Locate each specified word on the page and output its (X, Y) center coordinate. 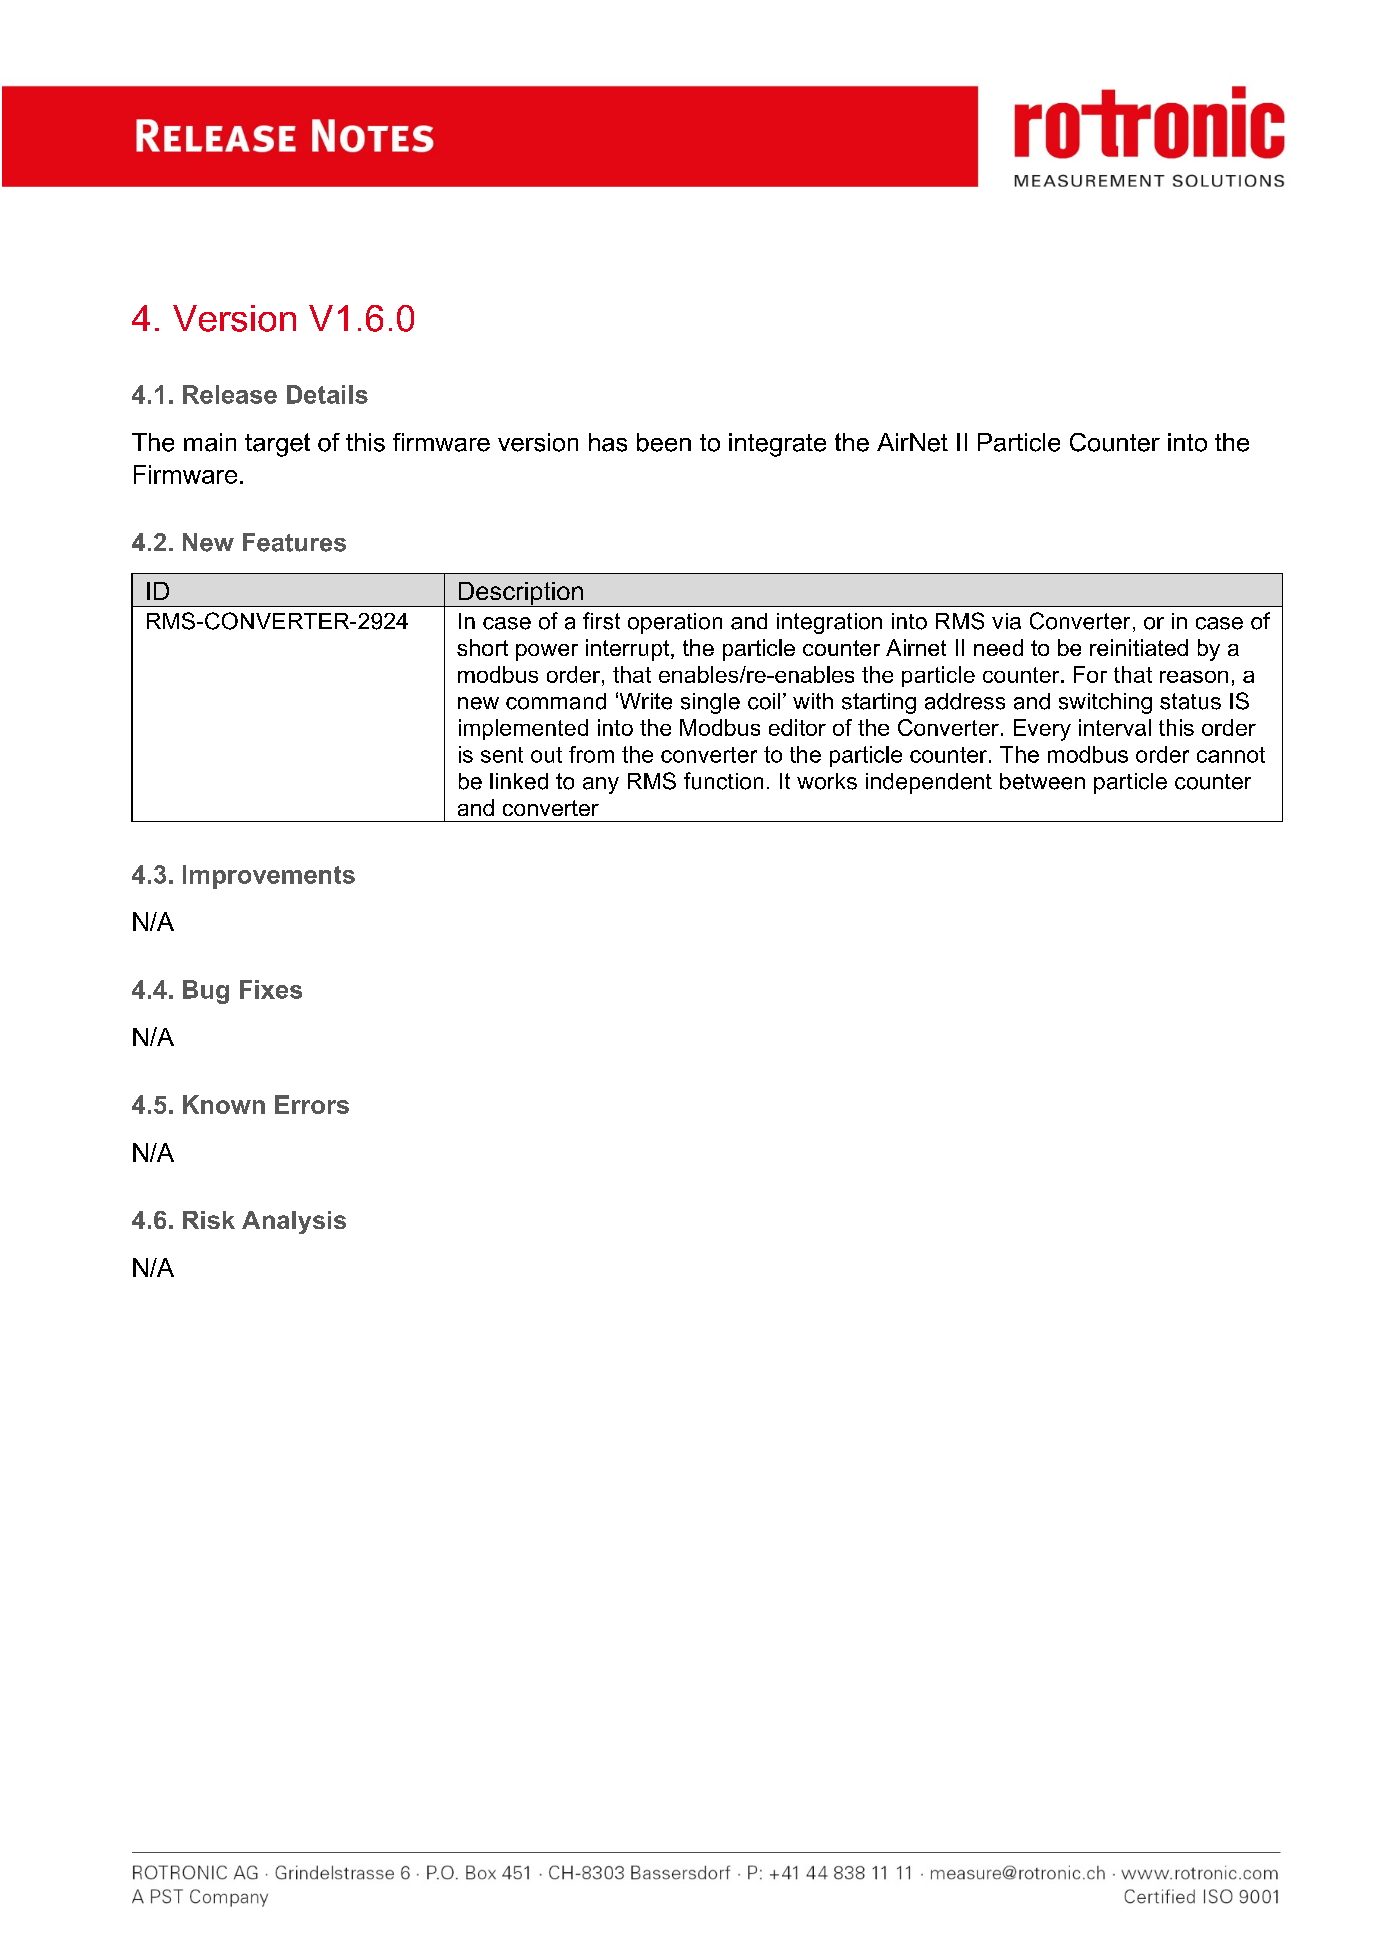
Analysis (294, 1222)
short (482, 647)
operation (675, 623)
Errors (312, 1104)
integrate (777, 445)
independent (929, 783)
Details (327, 394)
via (1006, 621)
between (1042, 781)
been (664, 442)
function (723, 781)
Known (224, 1104)
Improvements (269, 877)
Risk (209, 1220)
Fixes (271, 989)
